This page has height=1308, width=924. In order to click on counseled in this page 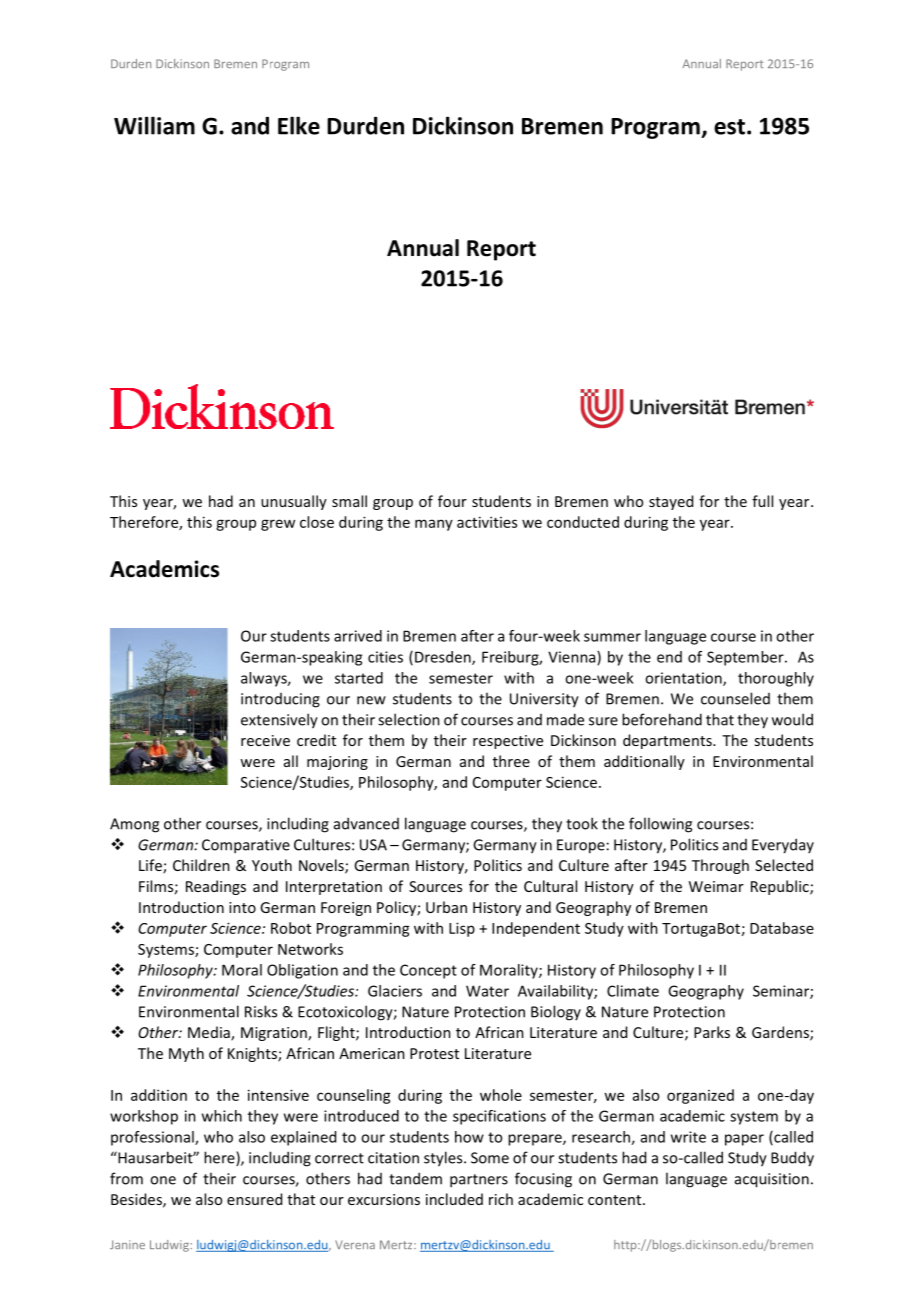, I will do `click(735, 698)`.
